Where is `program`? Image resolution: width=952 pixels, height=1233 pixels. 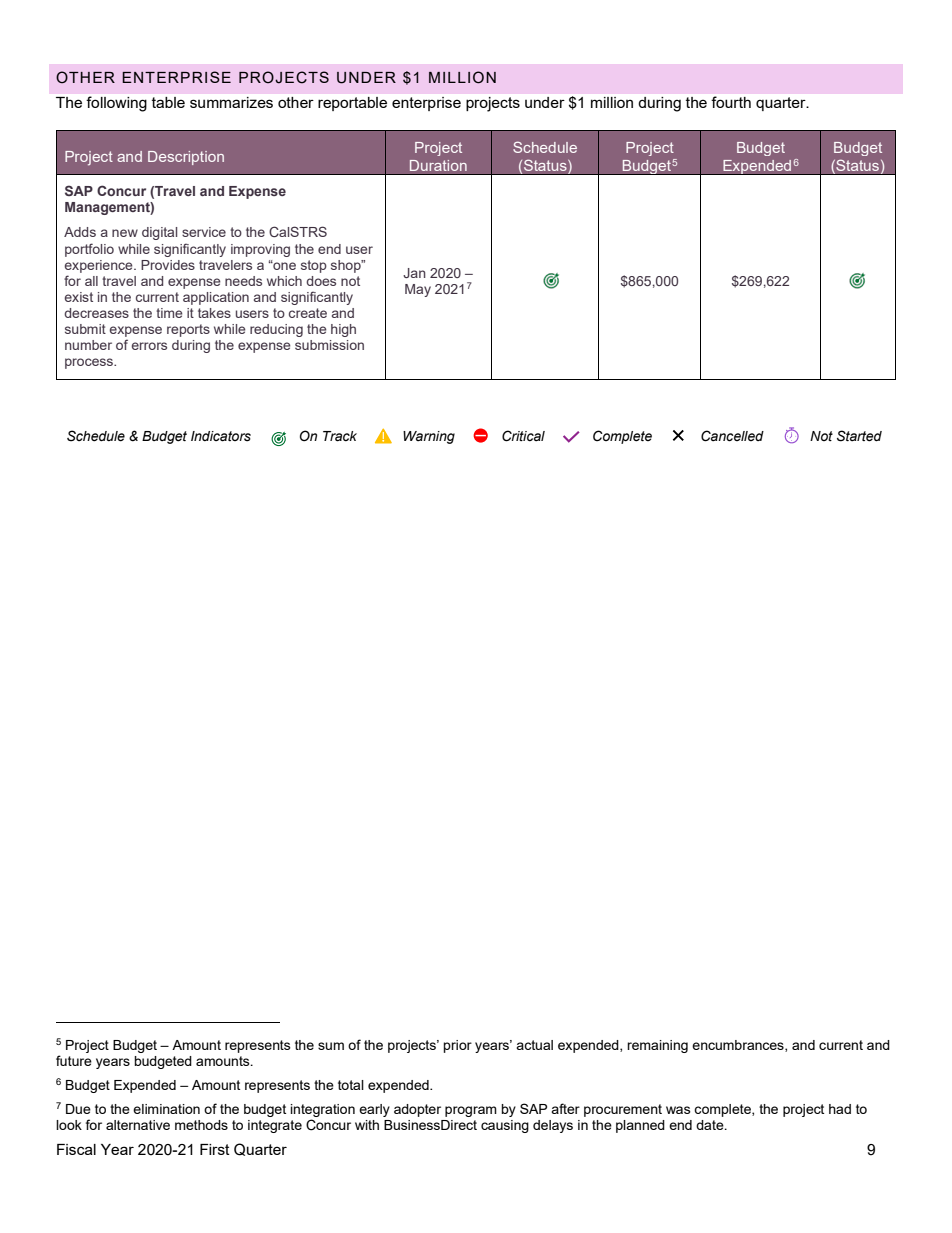 program is located at coordinates (471, 1111).
